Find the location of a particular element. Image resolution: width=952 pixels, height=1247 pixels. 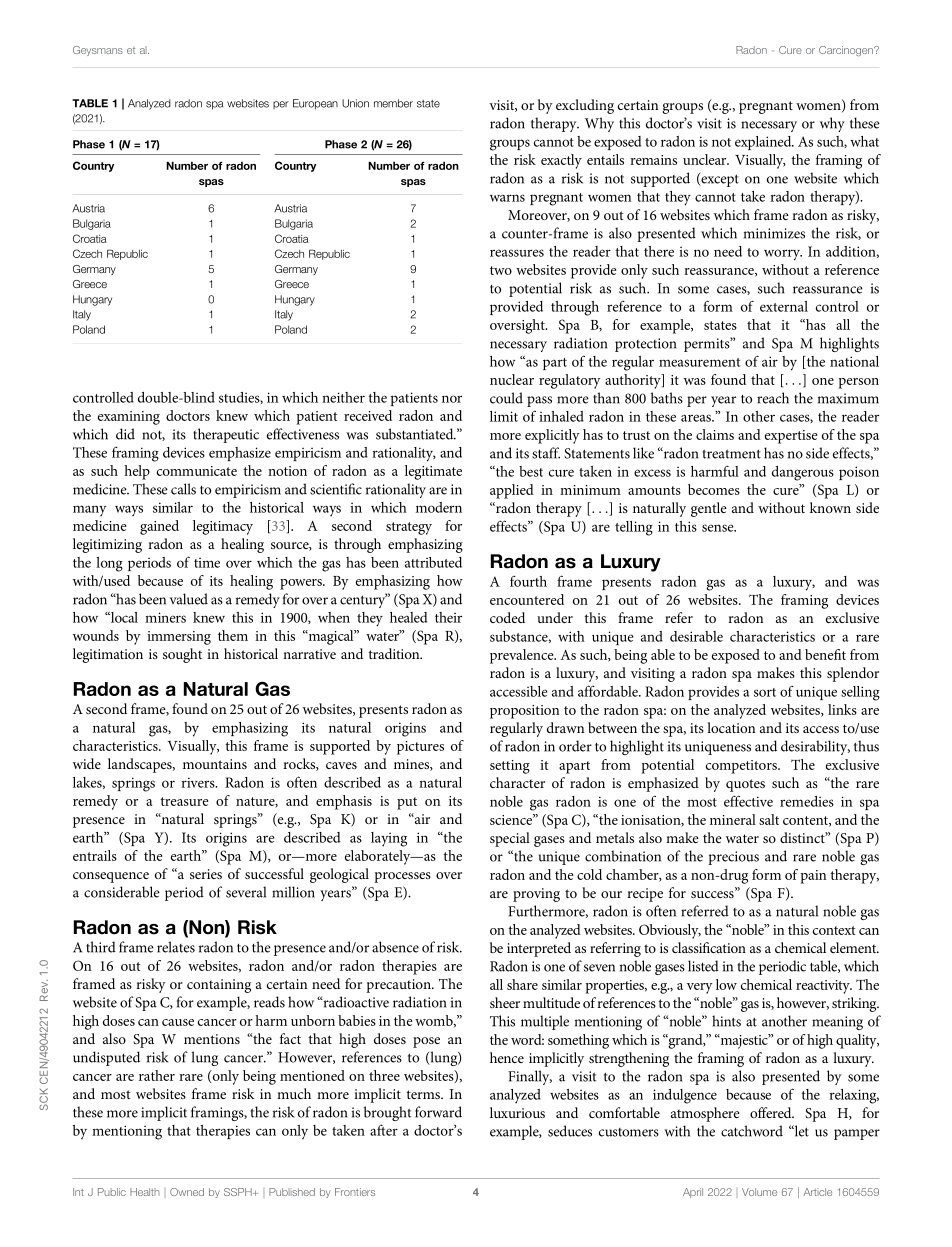

member is located at coordinates (393, 103).
